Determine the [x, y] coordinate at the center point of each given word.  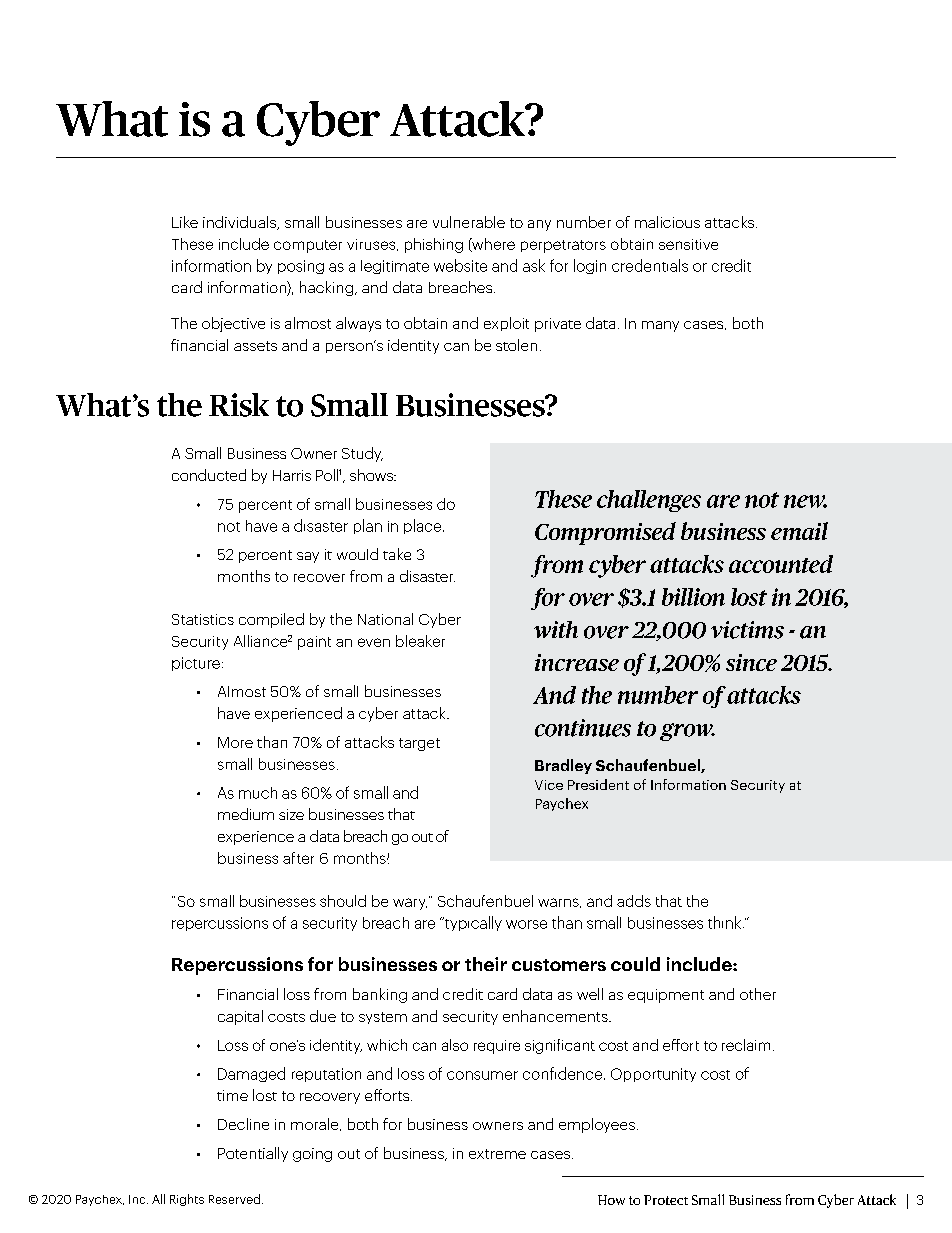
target [419, 744]
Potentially [253, 1154]
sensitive [688, 244]
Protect [666, 1200]
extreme [497, 1154]
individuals [241, 223]
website [460, 265]
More [235, 742]
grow [687, 732]
